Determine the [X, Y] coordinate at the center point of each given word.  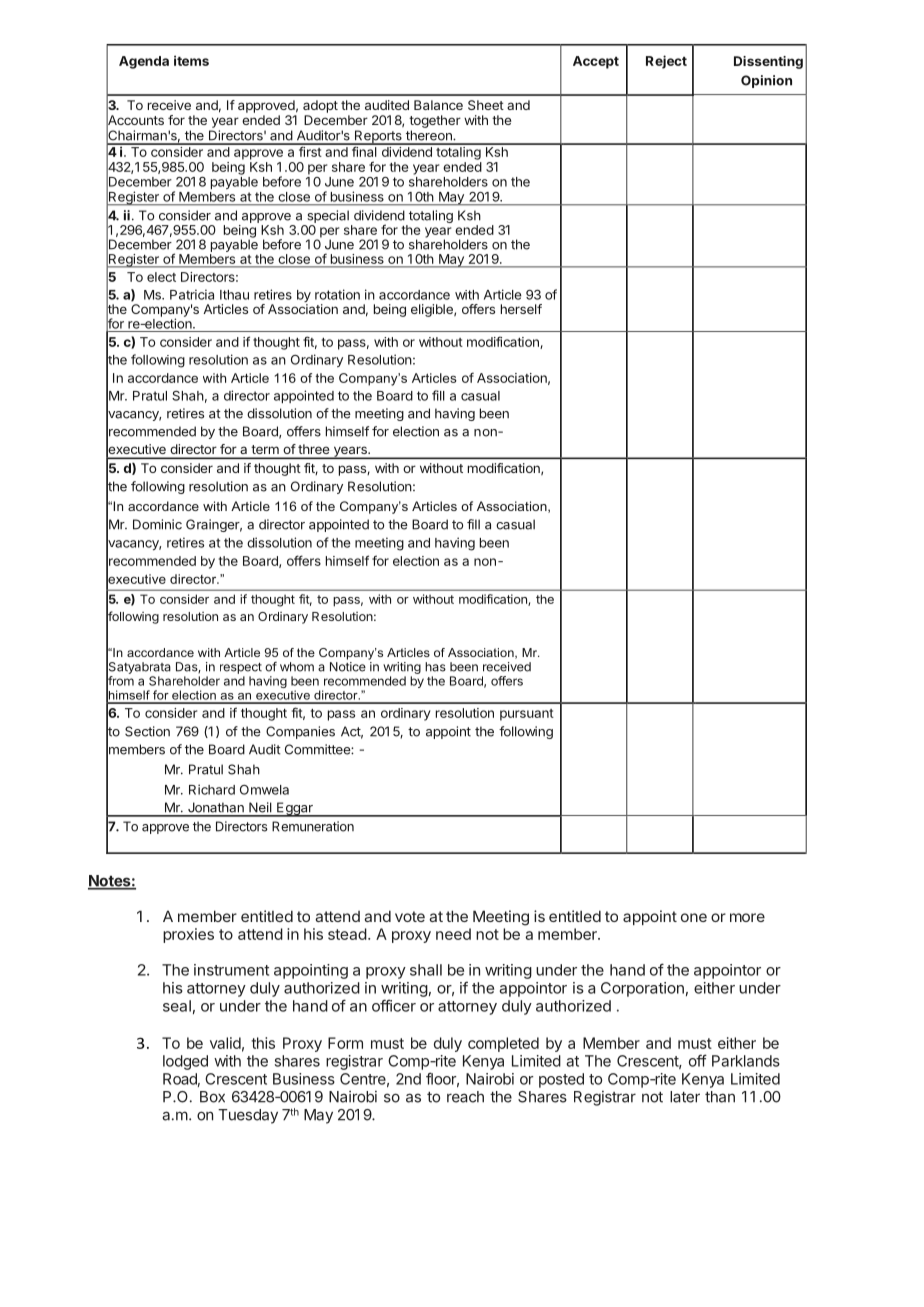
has [435, 667]
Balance [438, 105]
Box [212, 1097]
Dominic [157, 524]
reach [465, 1097]
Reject [666, 62]
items [191, 60]
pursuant [527, 715]
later [685, 1097]
